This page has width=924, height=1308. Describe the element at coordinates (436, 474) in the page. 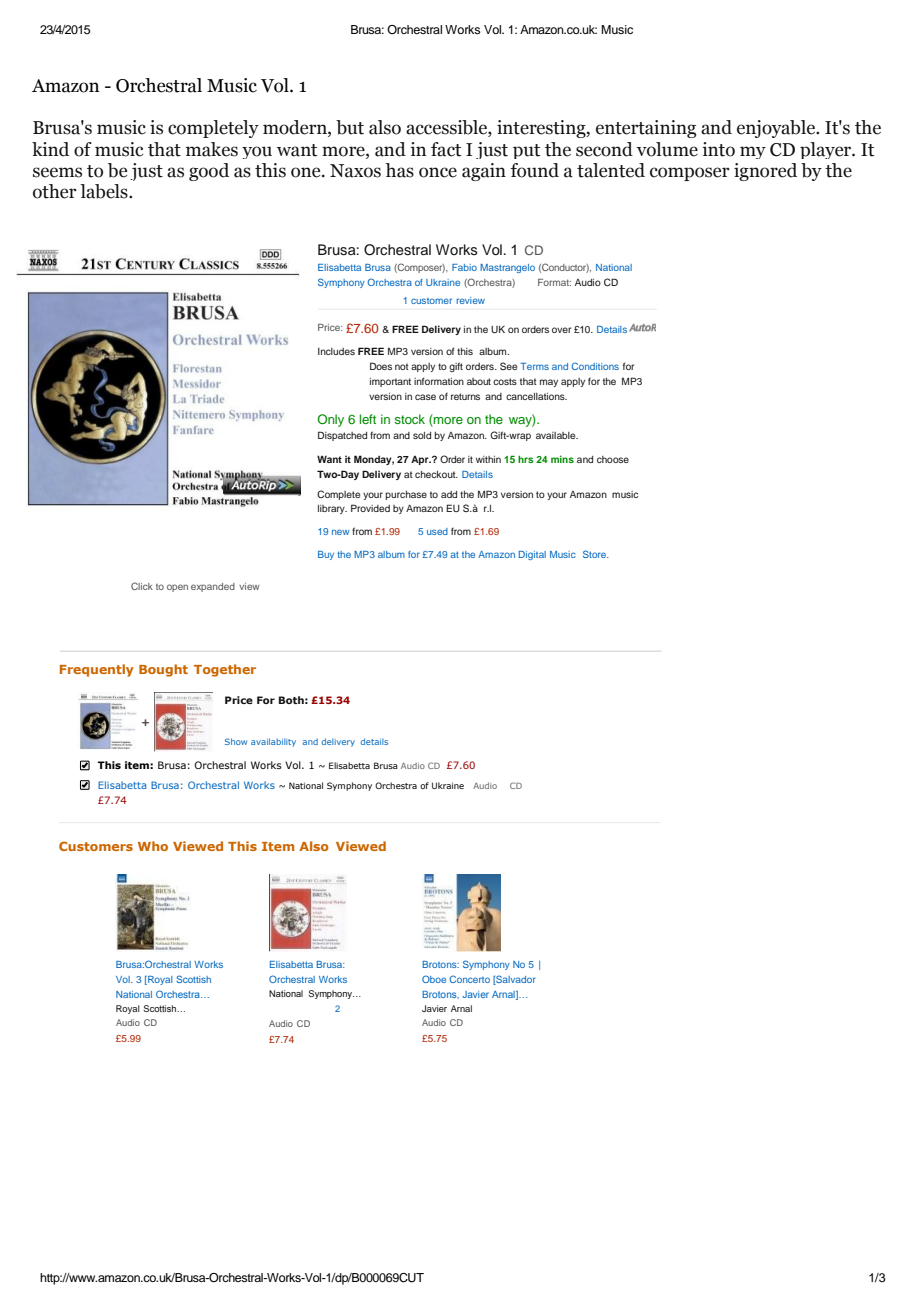

I see `checkout` at that location.
